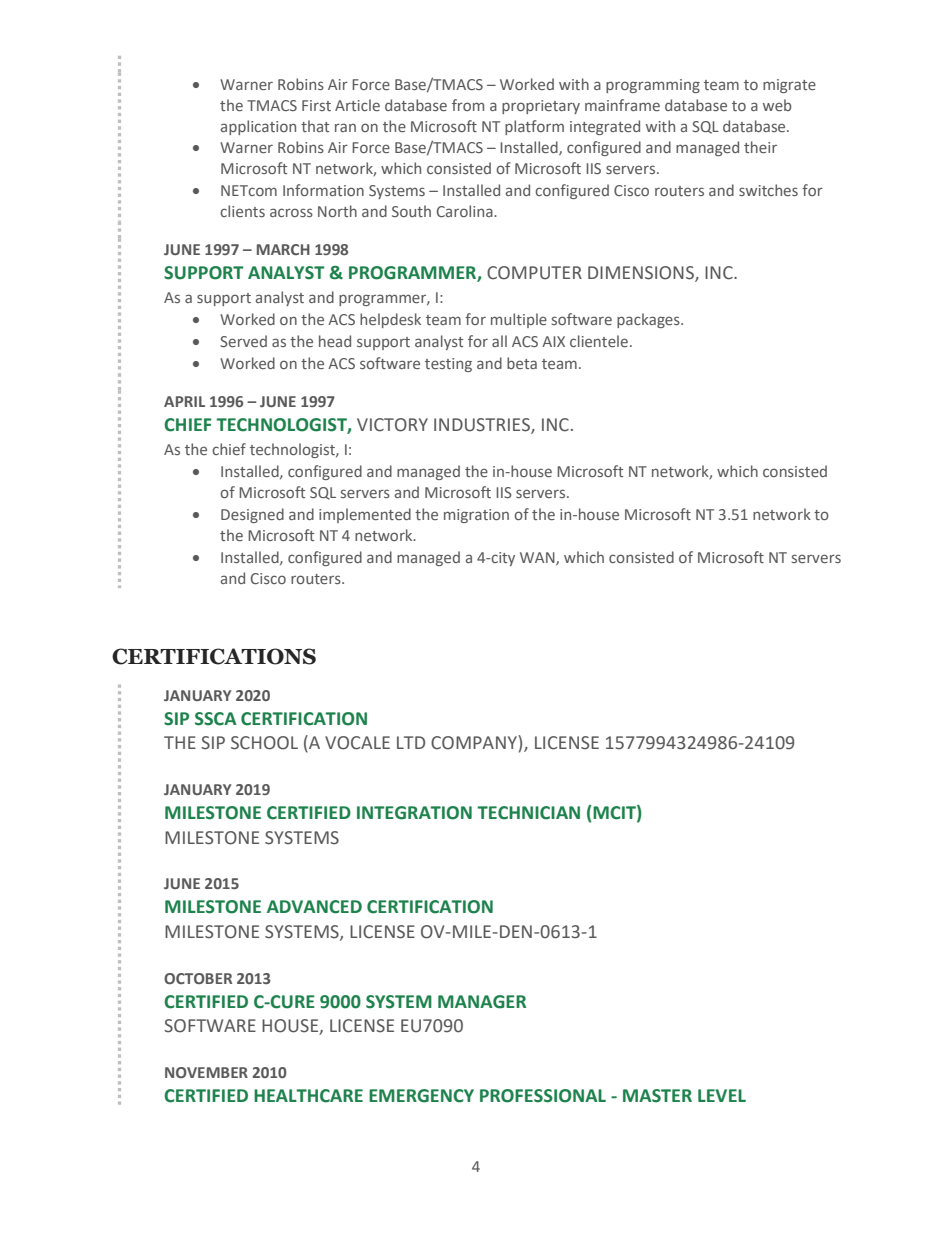 The width and height of the page is (952, 1233). I want to click on their, so click(760, 147).
